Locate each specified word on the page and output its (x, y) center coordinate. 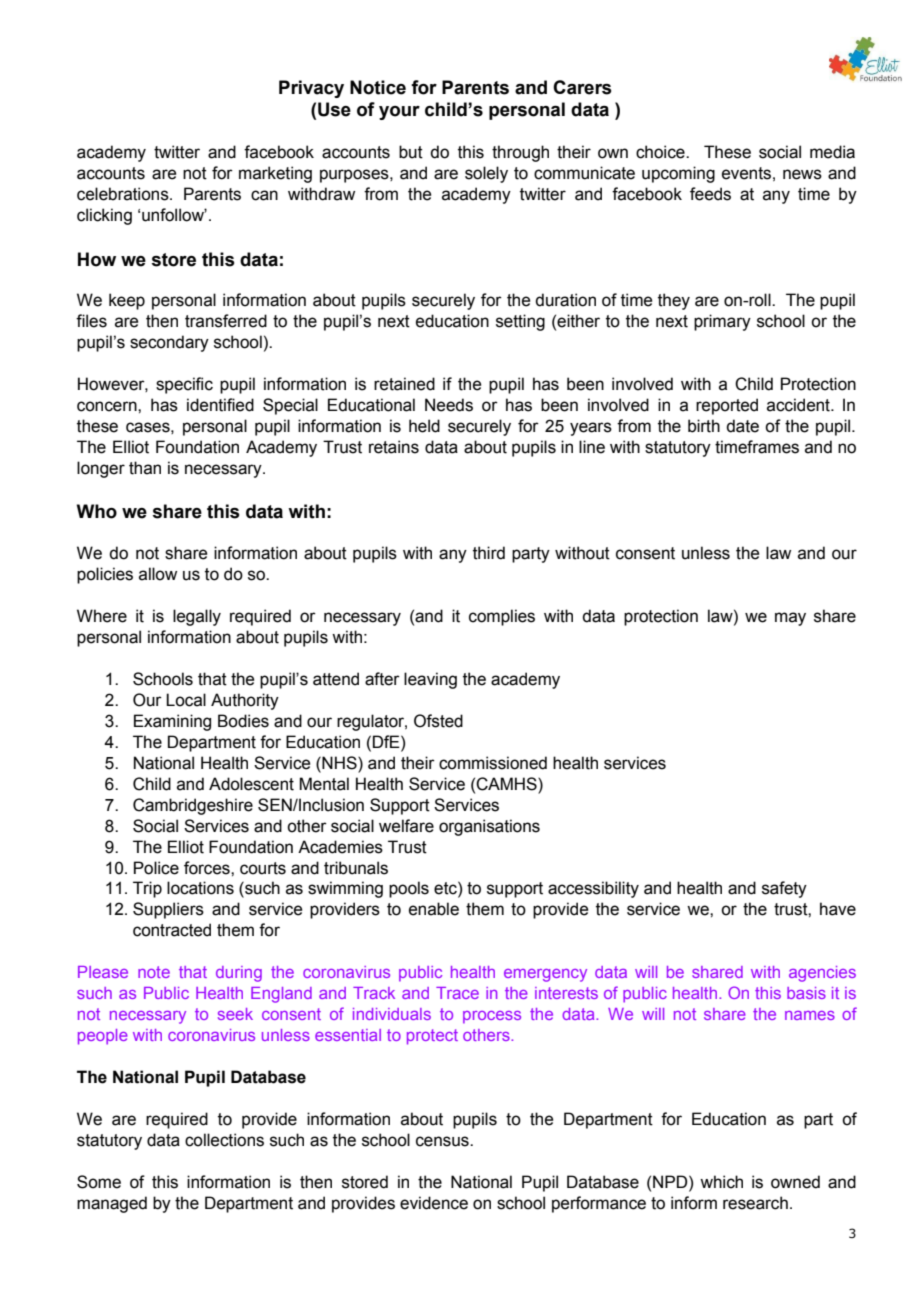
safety (784, 889)
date (742, 426)
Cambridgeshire (193, 806)
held (424, 426)
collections (224, 1140)
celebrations (124, 194)
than (145, 468)
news (802, 174)
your (399, 113)
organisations (489, 827)
